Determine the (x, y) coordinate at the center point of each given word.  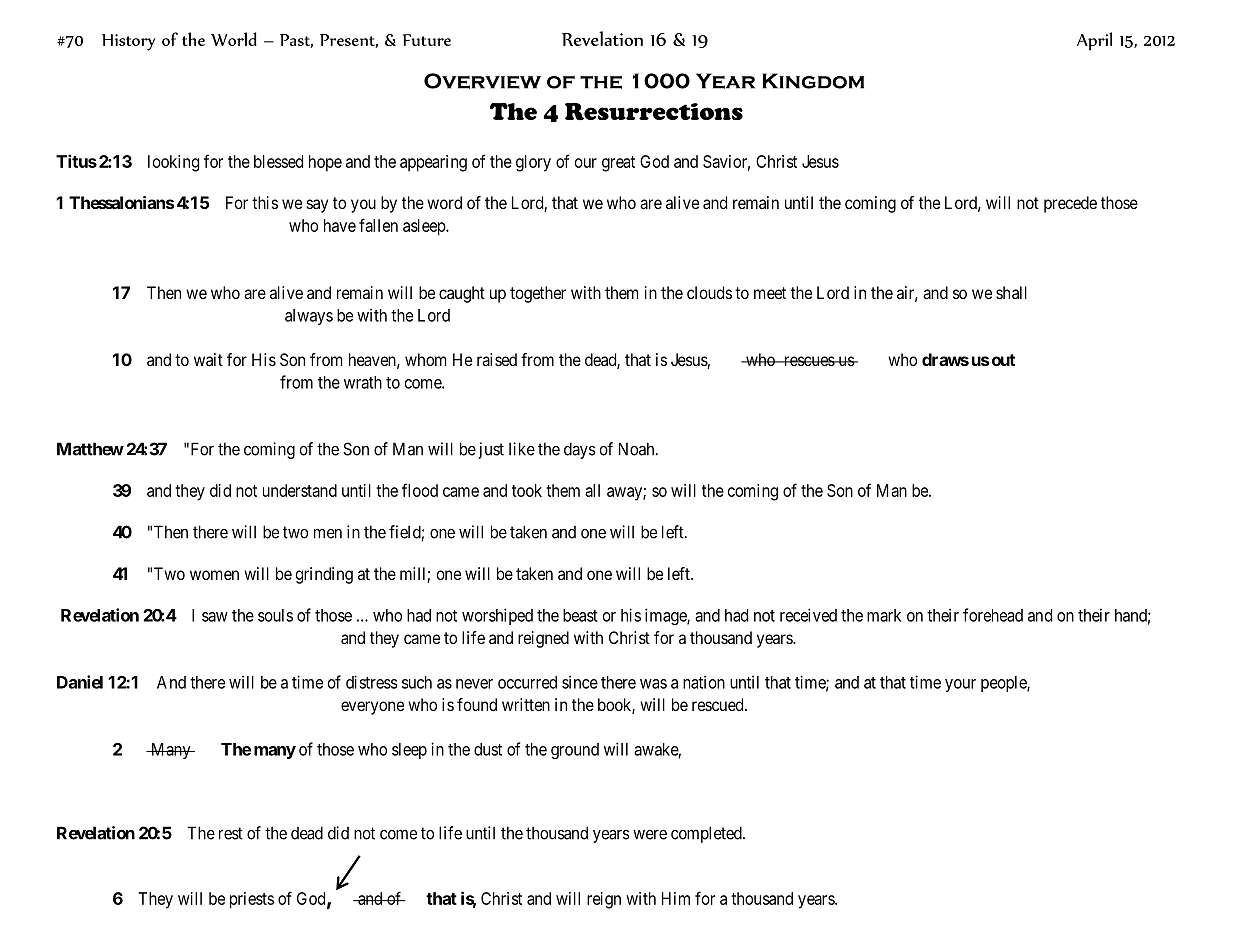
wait (208, 359)
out (1003, 360)
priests (252, 900)
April (1094, 41)
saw (215, 617)
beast (580, 615)
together (538, 294)
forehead (993, 615)
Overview (482, 81)
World (234, 39)
